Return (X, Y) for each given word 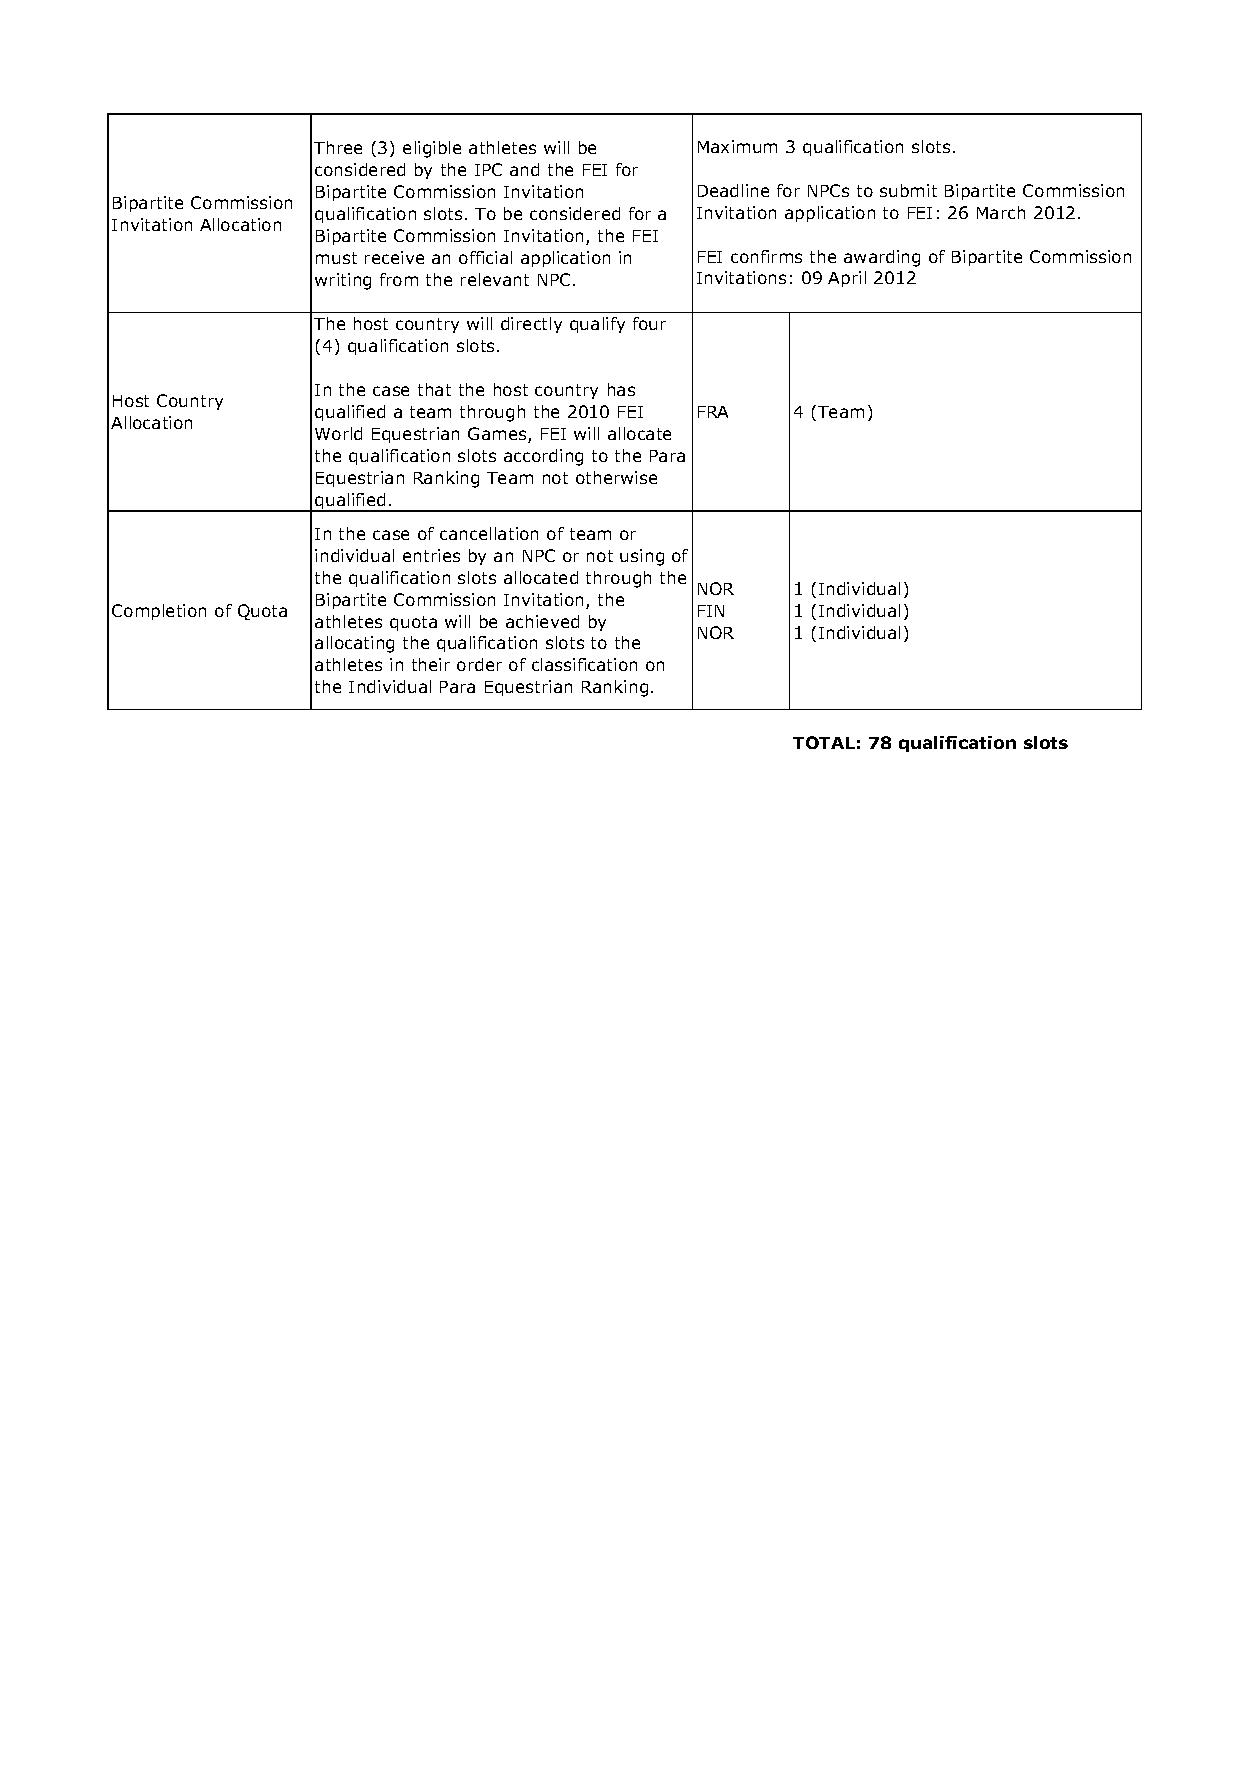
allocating (354, 644)
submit (908, 190)
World (338, 433)
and (524, 169)
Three (338, 147)
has (621, 389)
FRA (713, 412)
